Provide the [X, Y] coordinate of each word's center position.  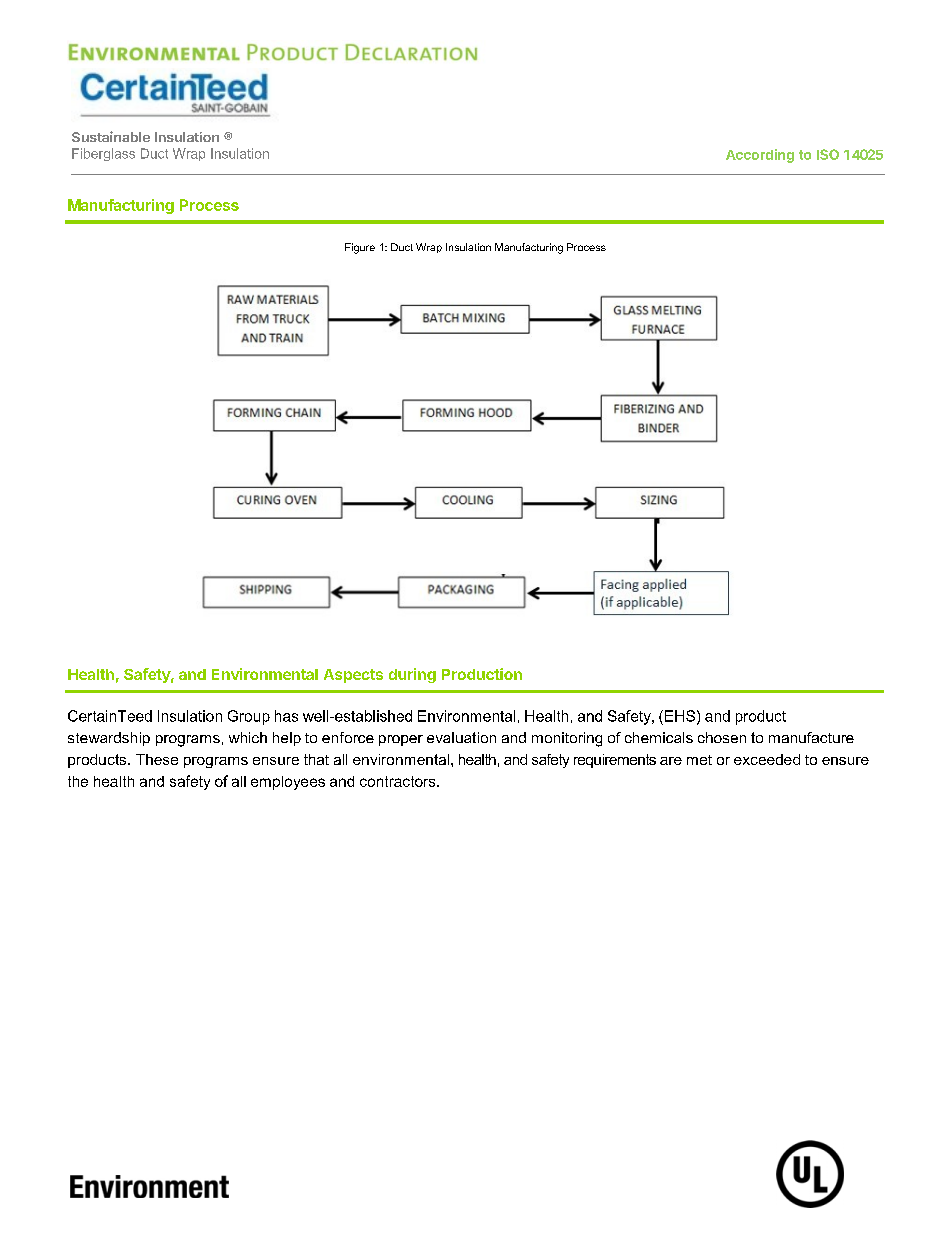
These [157, 759]
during [412, 675]
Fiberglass [103, 154]
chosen [722, 737]
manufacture [811, 737]
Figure [360, 248]
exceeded [767, 759]
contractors [399, 781]
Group [249, 717]
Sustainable [111, 136]
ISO [828, 154]
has [286, 716]
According [760, 156]
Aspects [353, 676]
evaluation [461, 737]
